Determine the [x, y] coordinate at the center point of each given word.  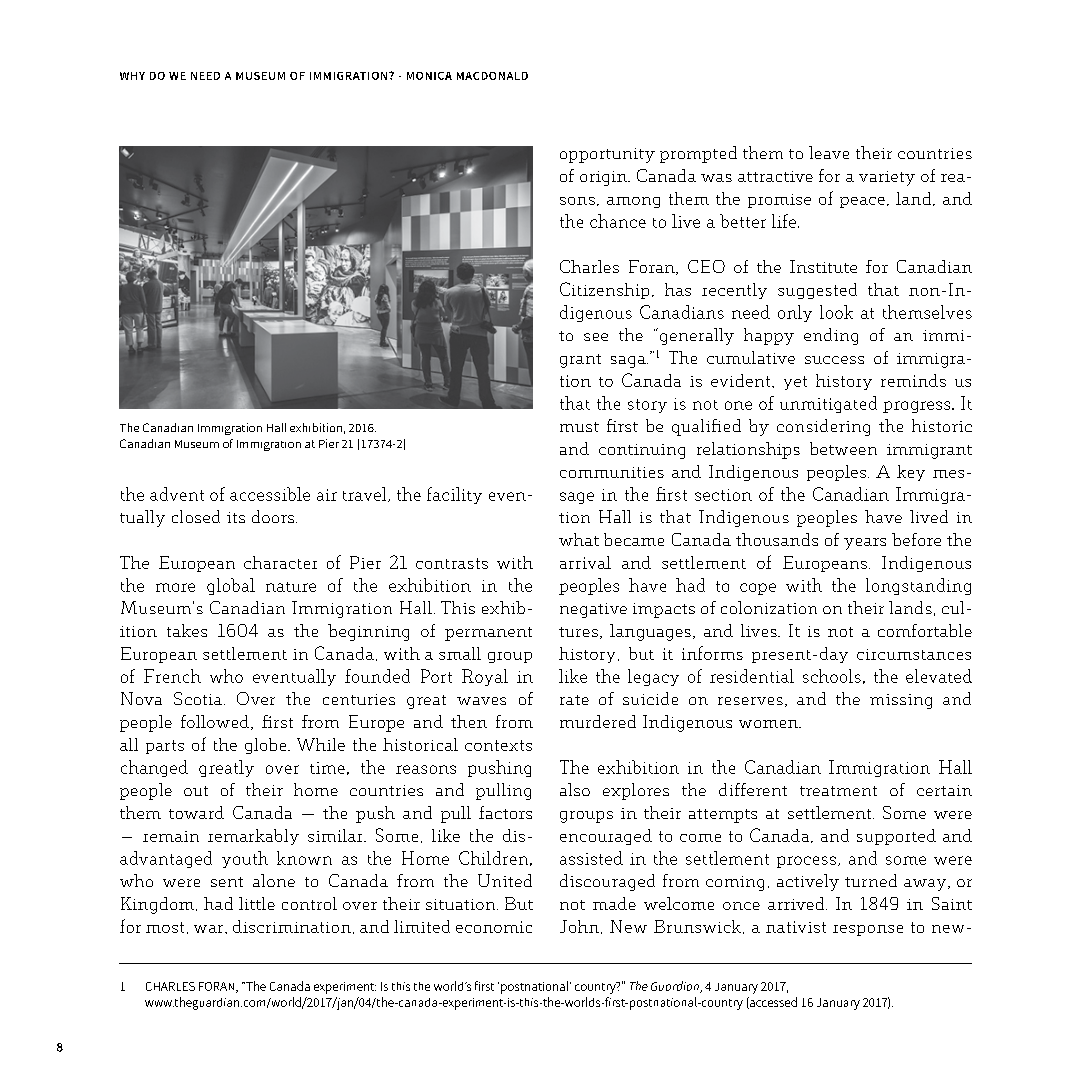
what [579, 539]
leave [829, 152]
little [257, 903]
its [236, 517]
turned [871, 880]
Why [132, 76]
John [579, 926]
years [865, 544]
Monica [429, 76]
